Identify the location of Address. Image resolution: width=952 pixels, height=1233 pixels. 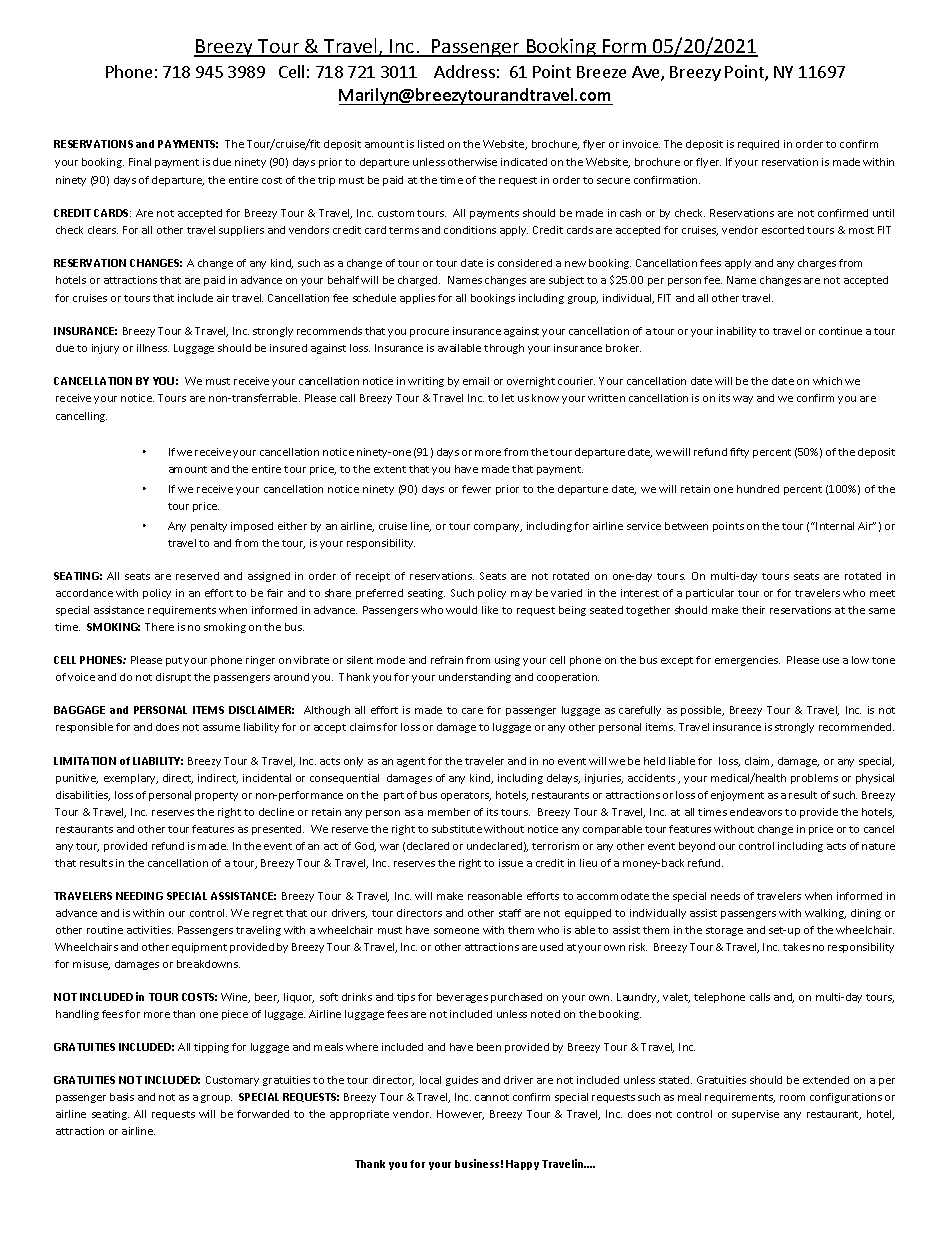
(464, 71).
